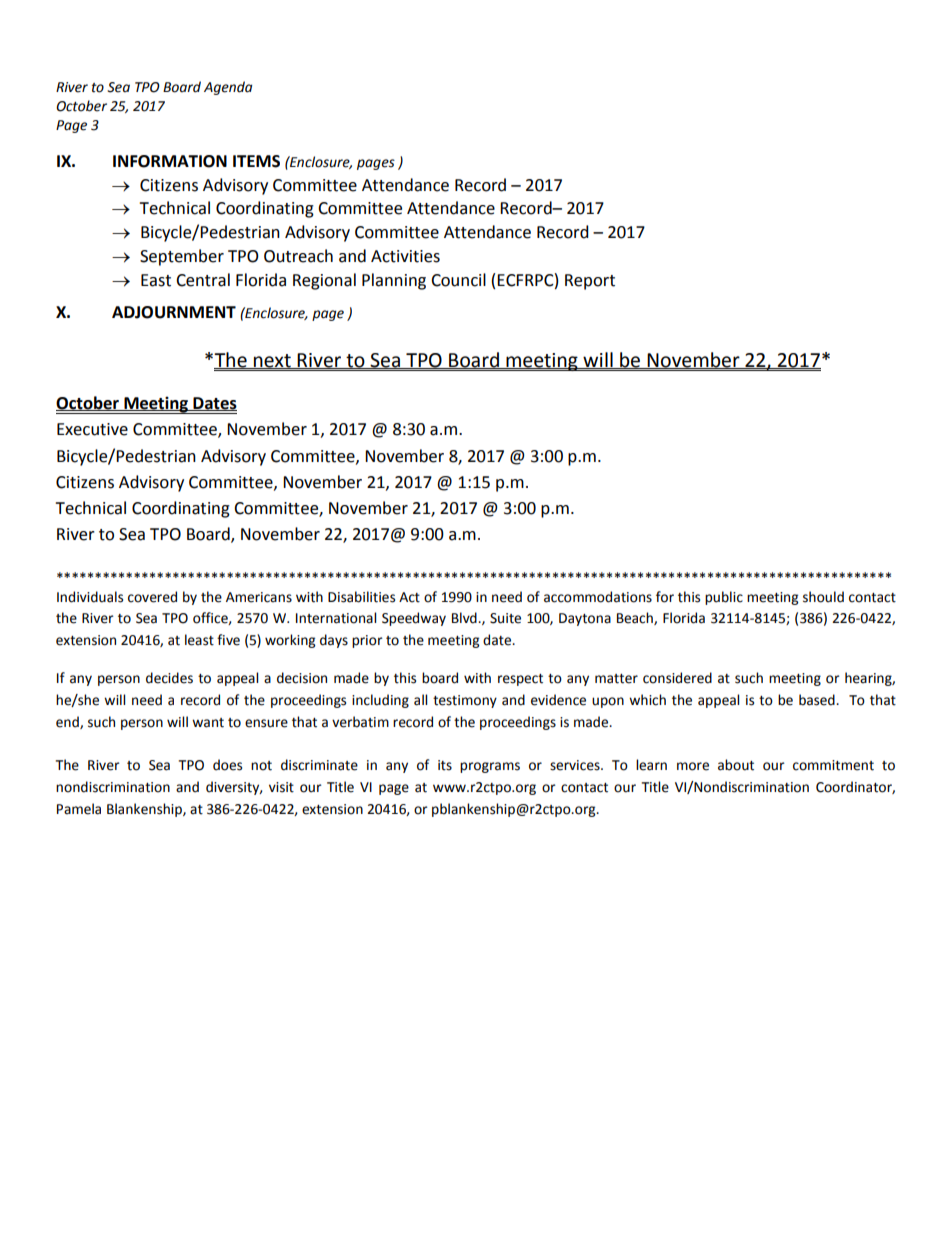 The height and width of the screenshot is (1233, 952). What do you see at coordinates (590, 282) in the screenshot?
I see `Report` at bounding box center [590, 282].
